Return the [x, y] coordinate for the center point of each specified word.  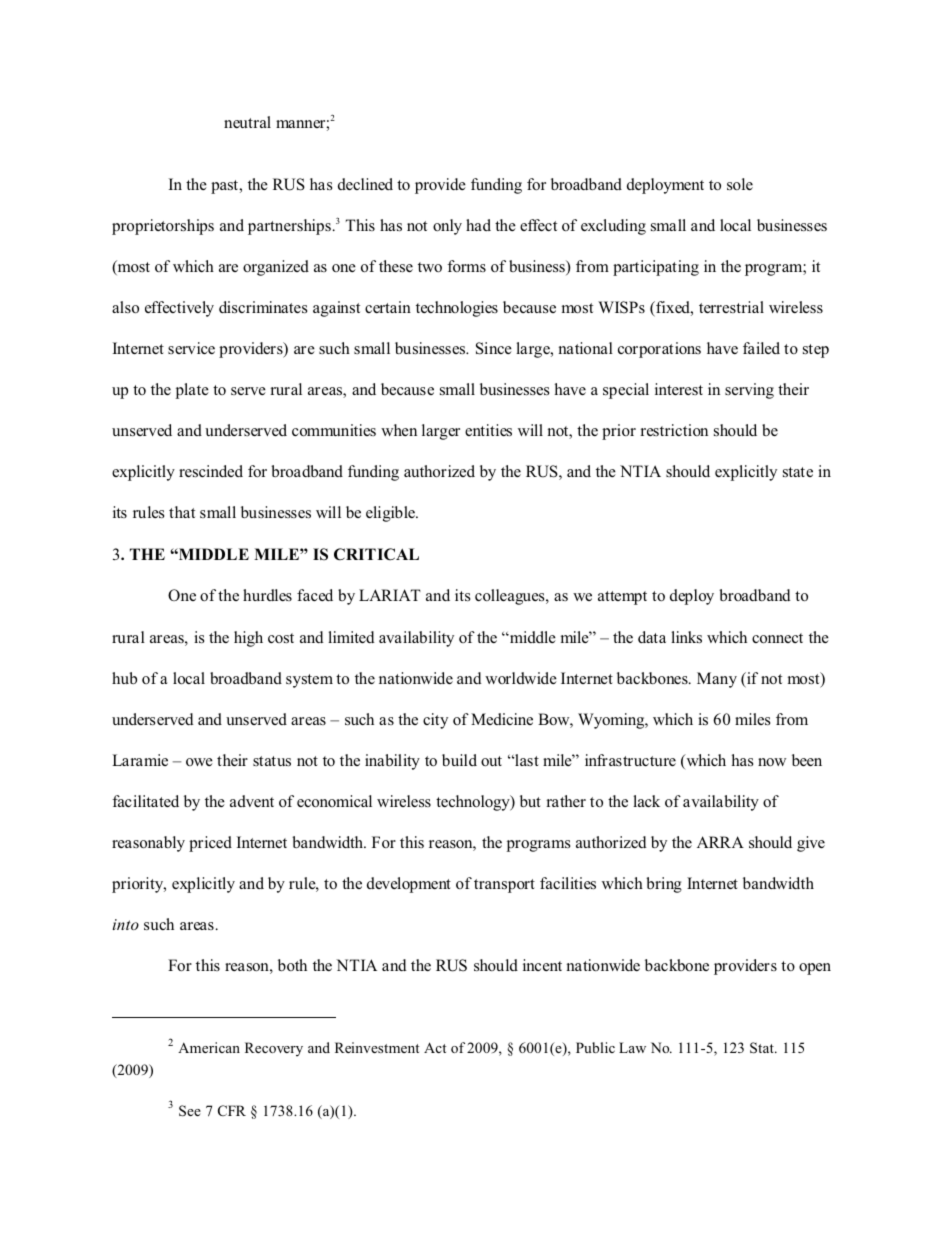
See [190, 1111]
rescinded [211, 471]
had [478, 225]
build [459, 760]
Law [632, 1047]
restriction [674, 430]
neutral [247, 122]
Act [435, 1047]
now [772, 762]
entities [488, 430]
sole [740, 184]
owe [199, 762]
